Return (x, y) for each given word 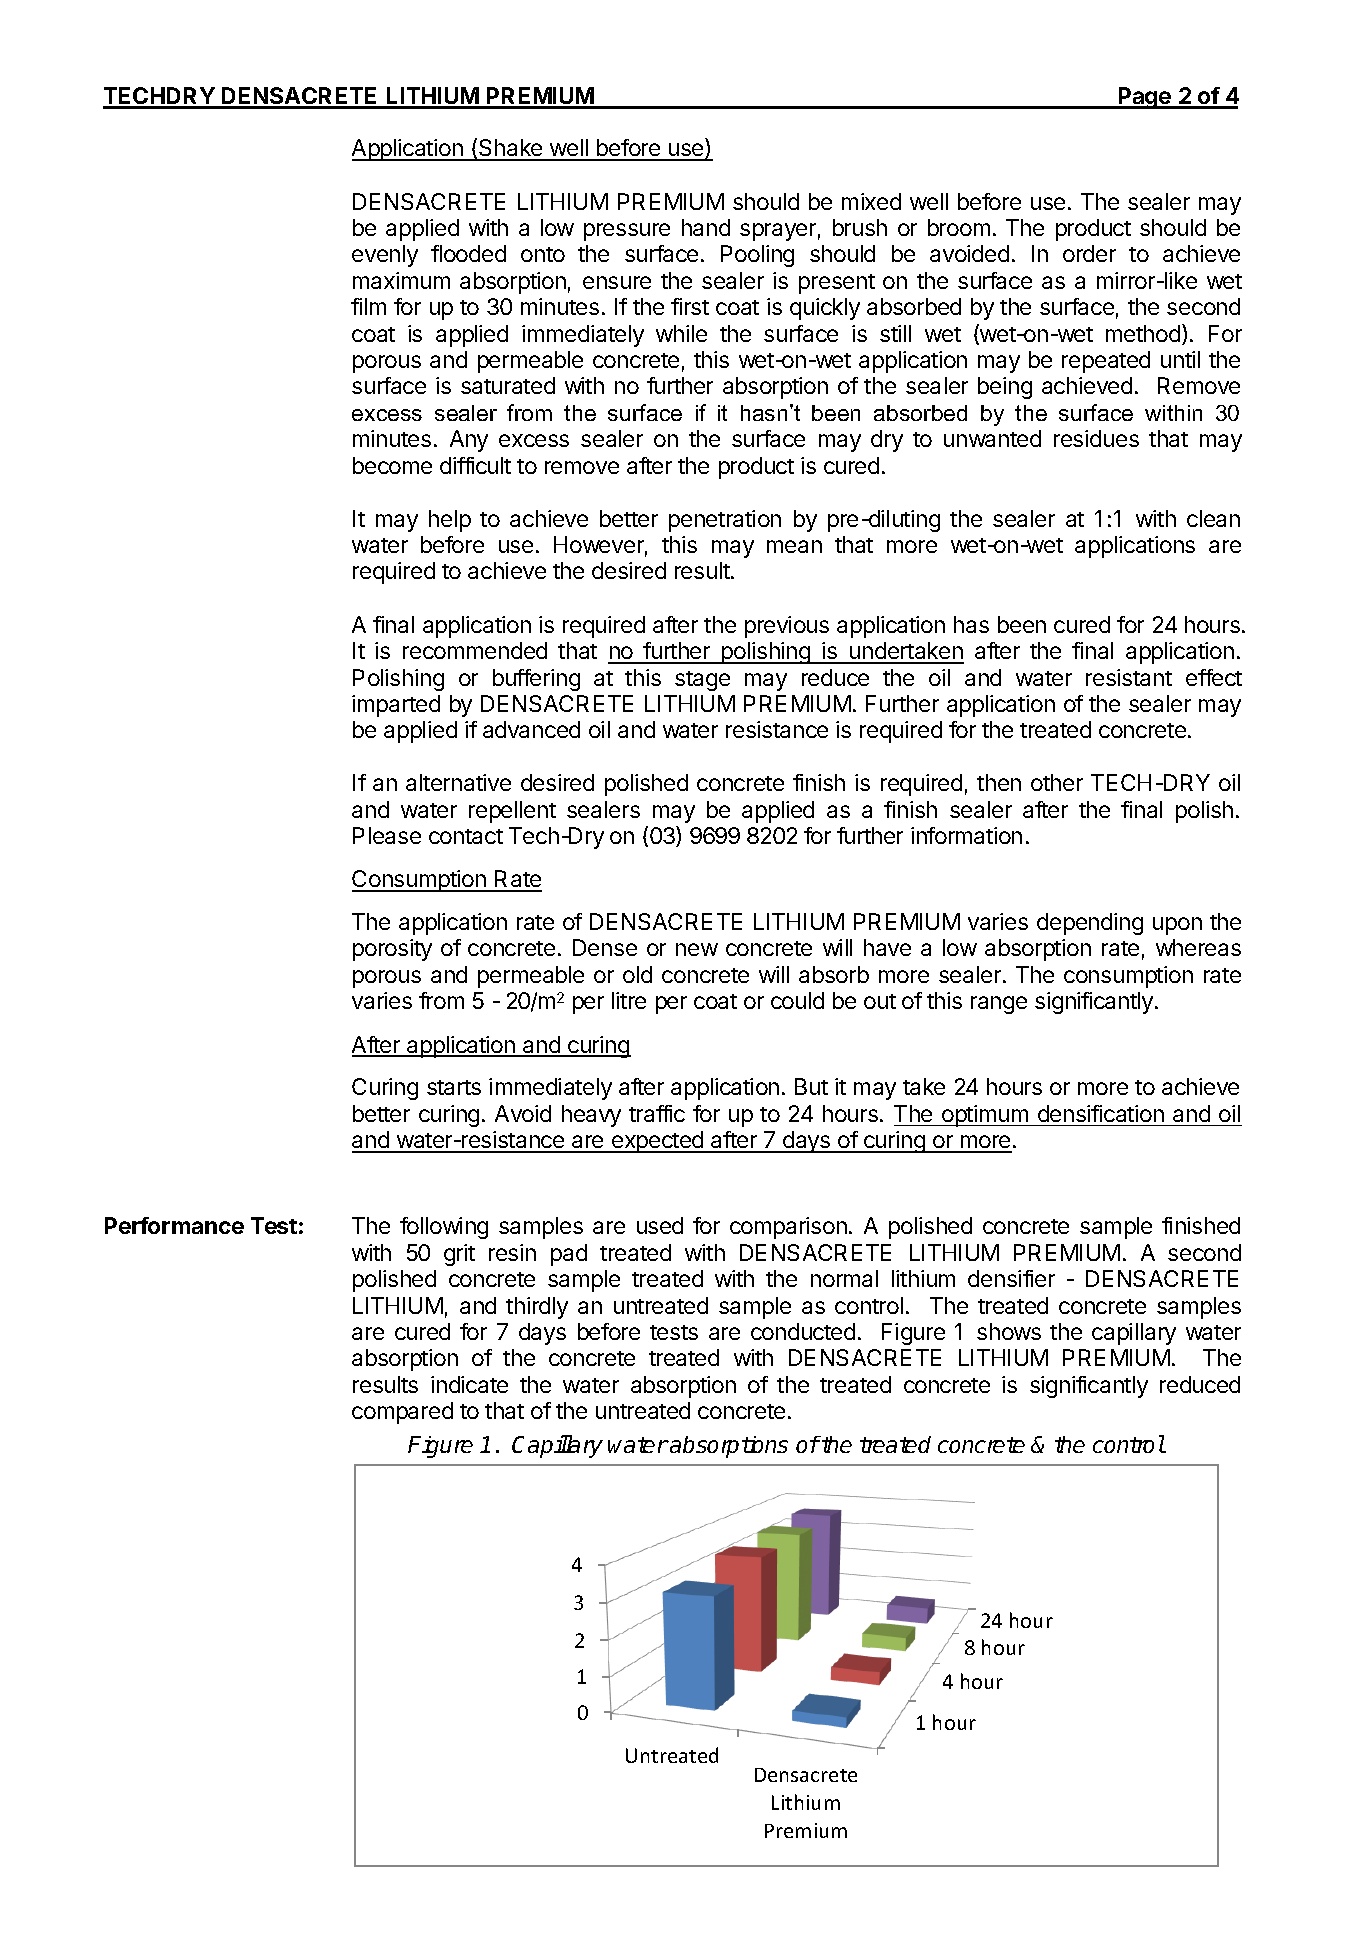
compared (402, 1413)
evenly (385, 256)
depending (1090, 924)
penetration (725, 521)
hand (706, 227)
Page (1144, 98)
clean (1213, 518)
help (450, 521)
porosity (392, 950)
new (697, 949)
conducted (803, 1331)
